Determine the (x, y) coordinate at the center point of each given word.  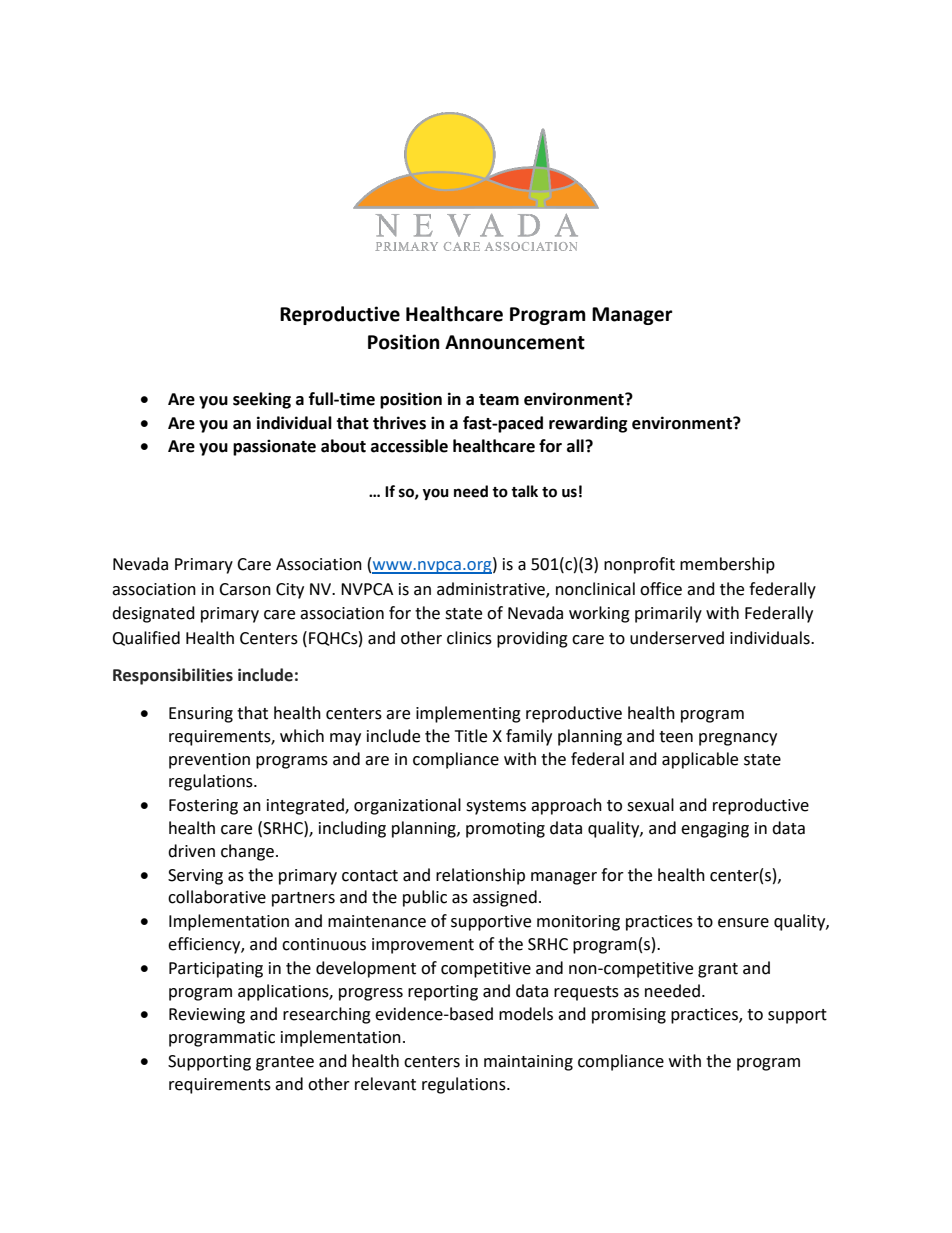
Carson (245, 589)
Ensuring (201, 715)
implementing (468, 714)
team (499, 400)
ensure (743, 923)
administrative (492, 589)
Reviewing (207, 1016)
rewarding (588, 424)
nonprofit (639, 565)
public (425, 898)
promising (629, 1016)
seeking (262, 400)
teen (676, 737)
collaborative (217, 897)
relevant (385, 1084)
